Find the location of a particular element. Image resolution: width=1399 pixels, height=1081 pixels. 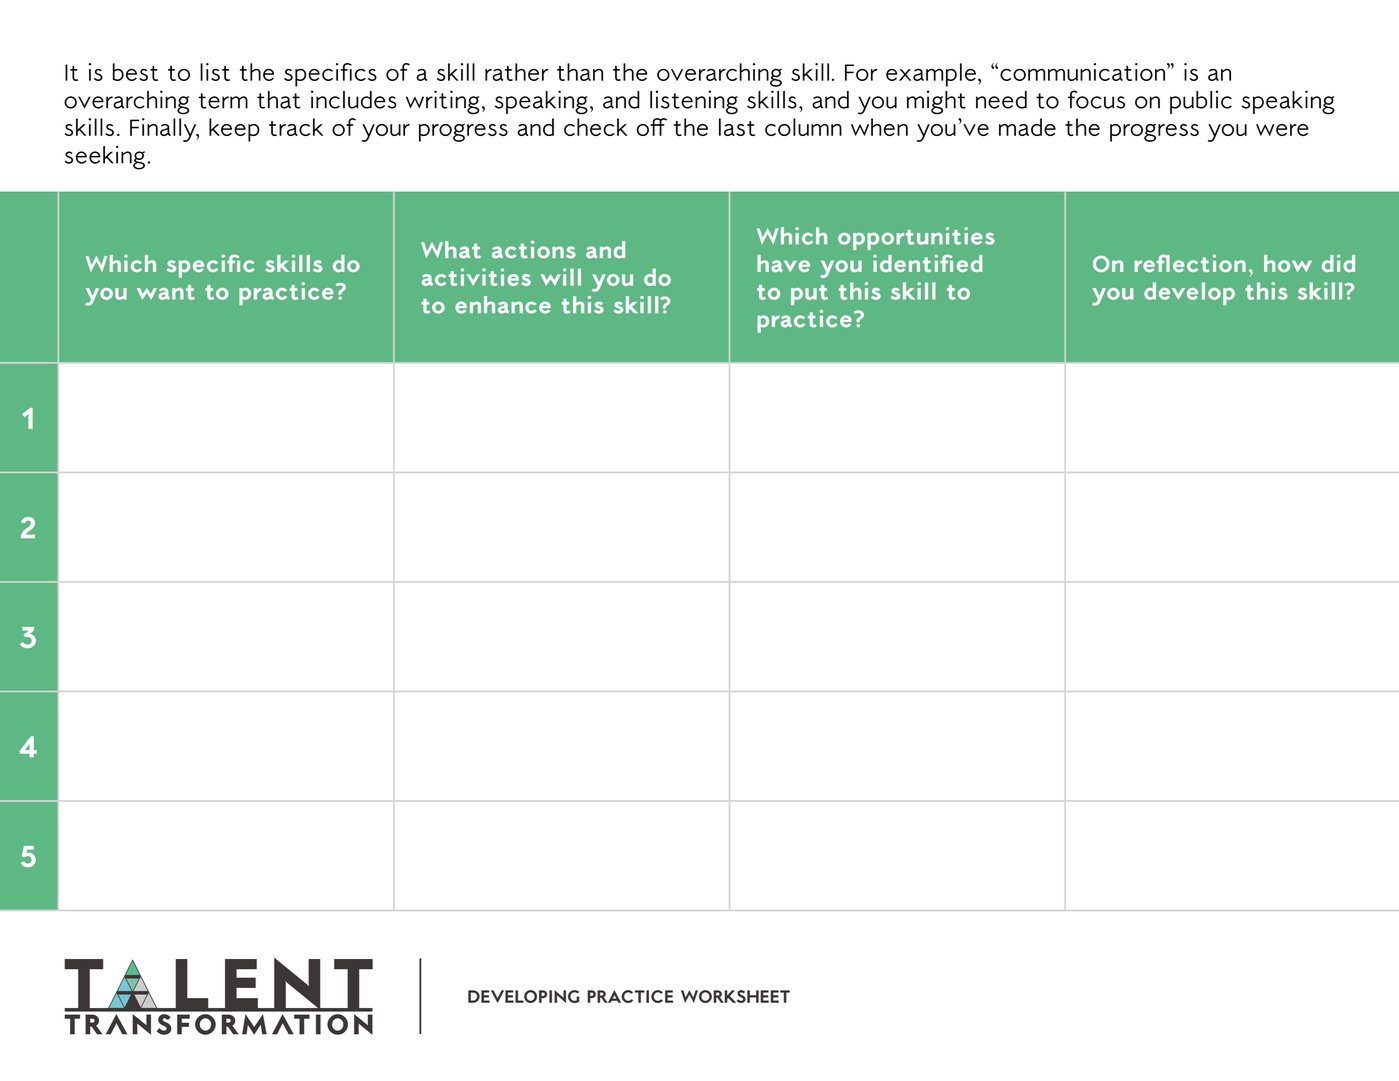

enhance is located at coordinates (503, 305).
